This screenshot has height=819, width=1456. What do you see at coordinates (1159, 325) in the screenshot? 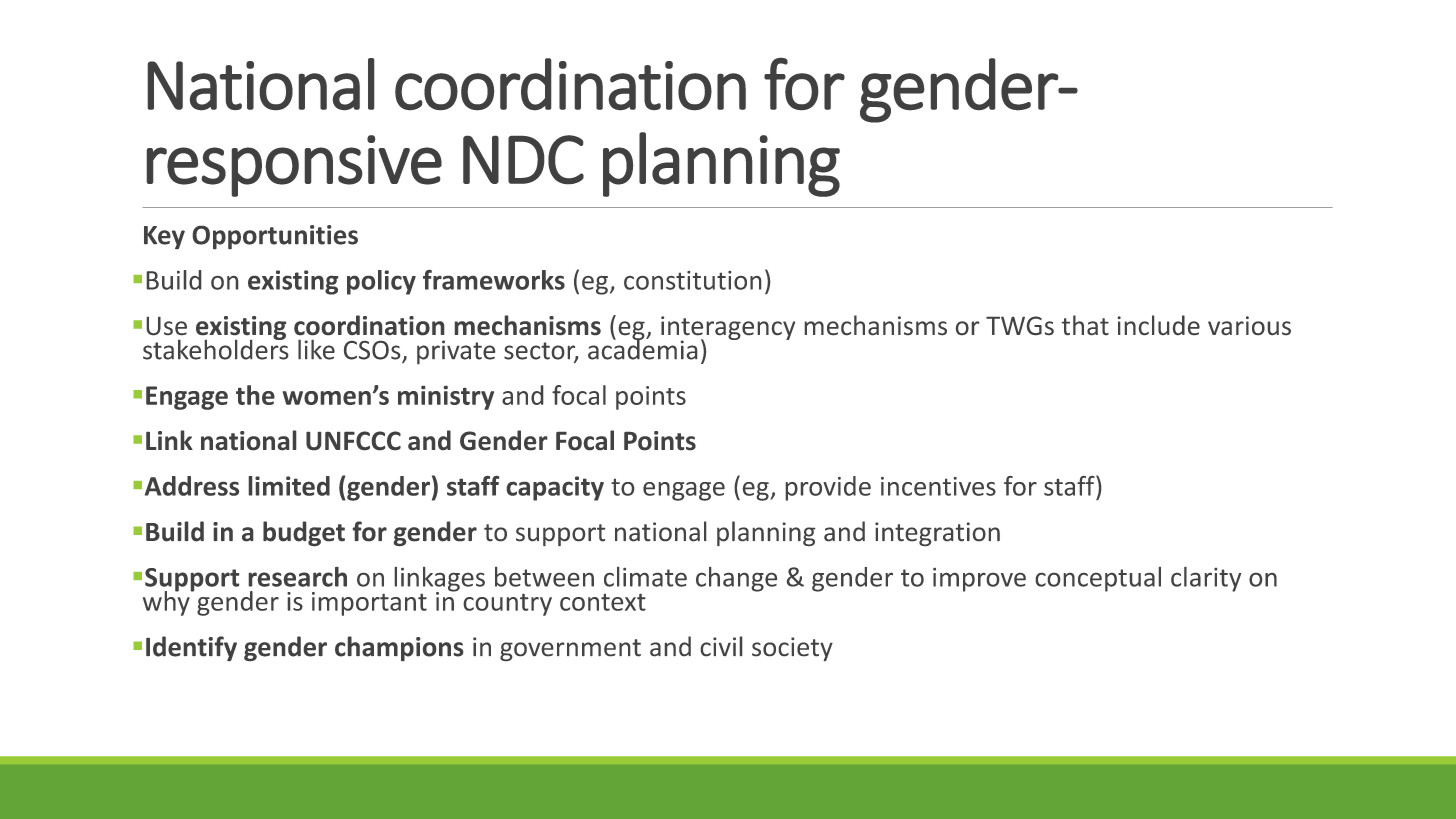
I see `include` at bounding box center [1159, 325].
